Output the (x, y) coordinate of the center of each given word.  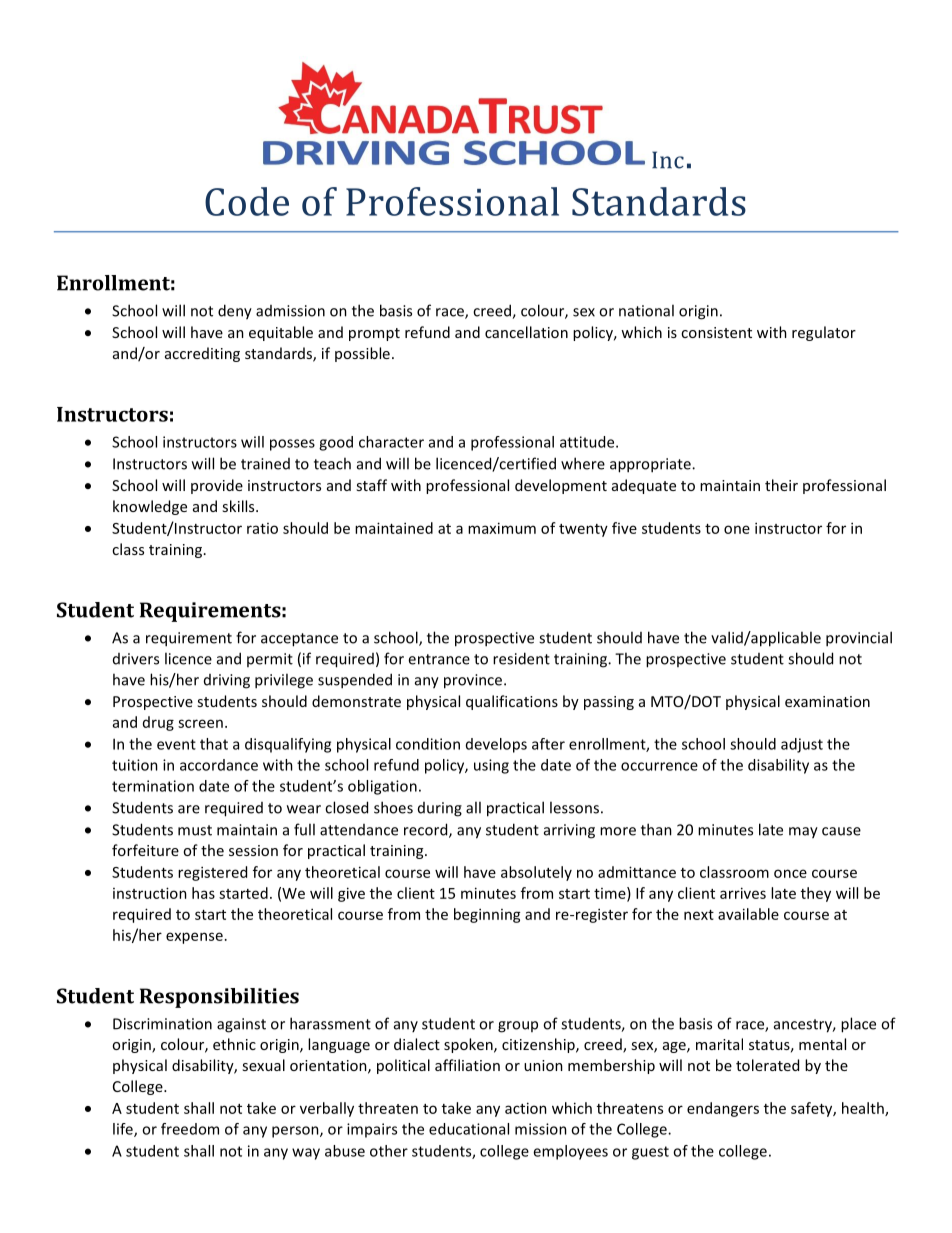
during (440, 809)
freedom (190, 1129)
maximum (502, 528)
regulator (824, 333)
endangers (723, 1109)
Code (247, 201)
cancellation (526, 332)
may (803, 833)
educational (469, 1129)
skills (239, 506)
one (737, 529)
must (195, 830)
